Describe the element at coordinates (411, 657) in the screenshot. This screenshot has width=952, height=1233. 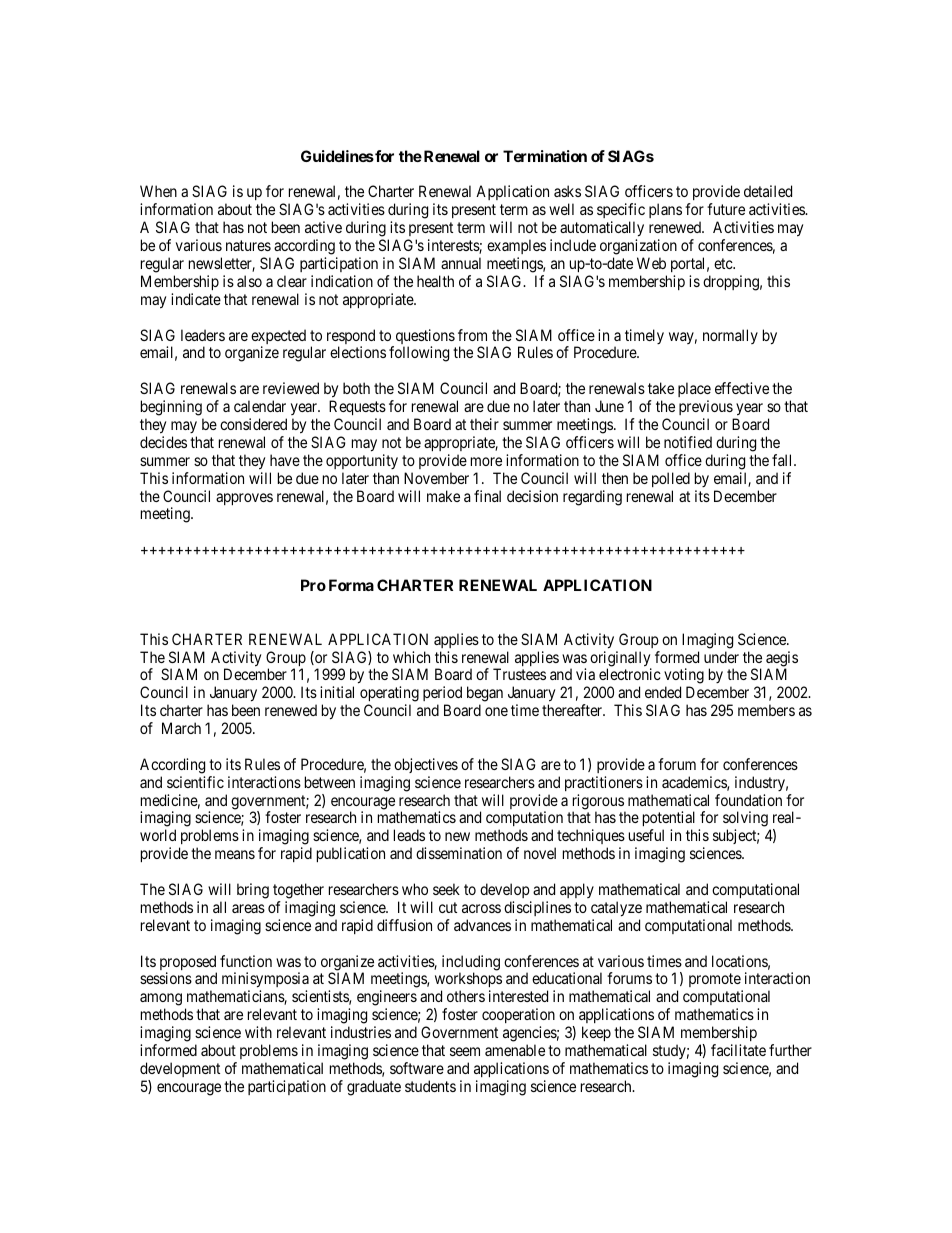
I see `which` at that location.
